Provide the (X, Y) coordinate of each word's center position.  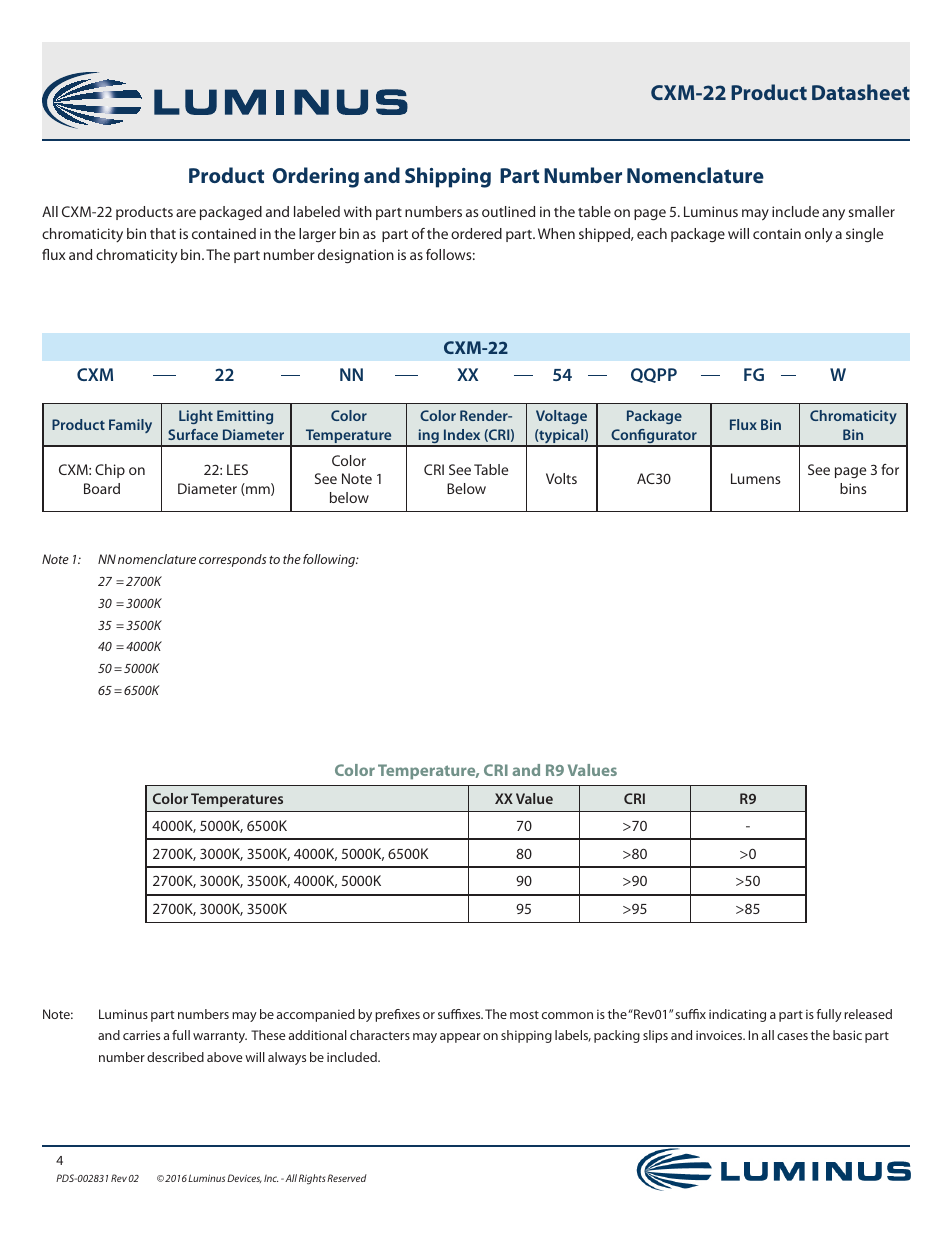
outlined (508, 211)
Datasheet (861, 92)
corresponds (232, 560)
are (186, 213)
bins (853, 488)
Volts (561, 478)
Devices (244, 1178)
